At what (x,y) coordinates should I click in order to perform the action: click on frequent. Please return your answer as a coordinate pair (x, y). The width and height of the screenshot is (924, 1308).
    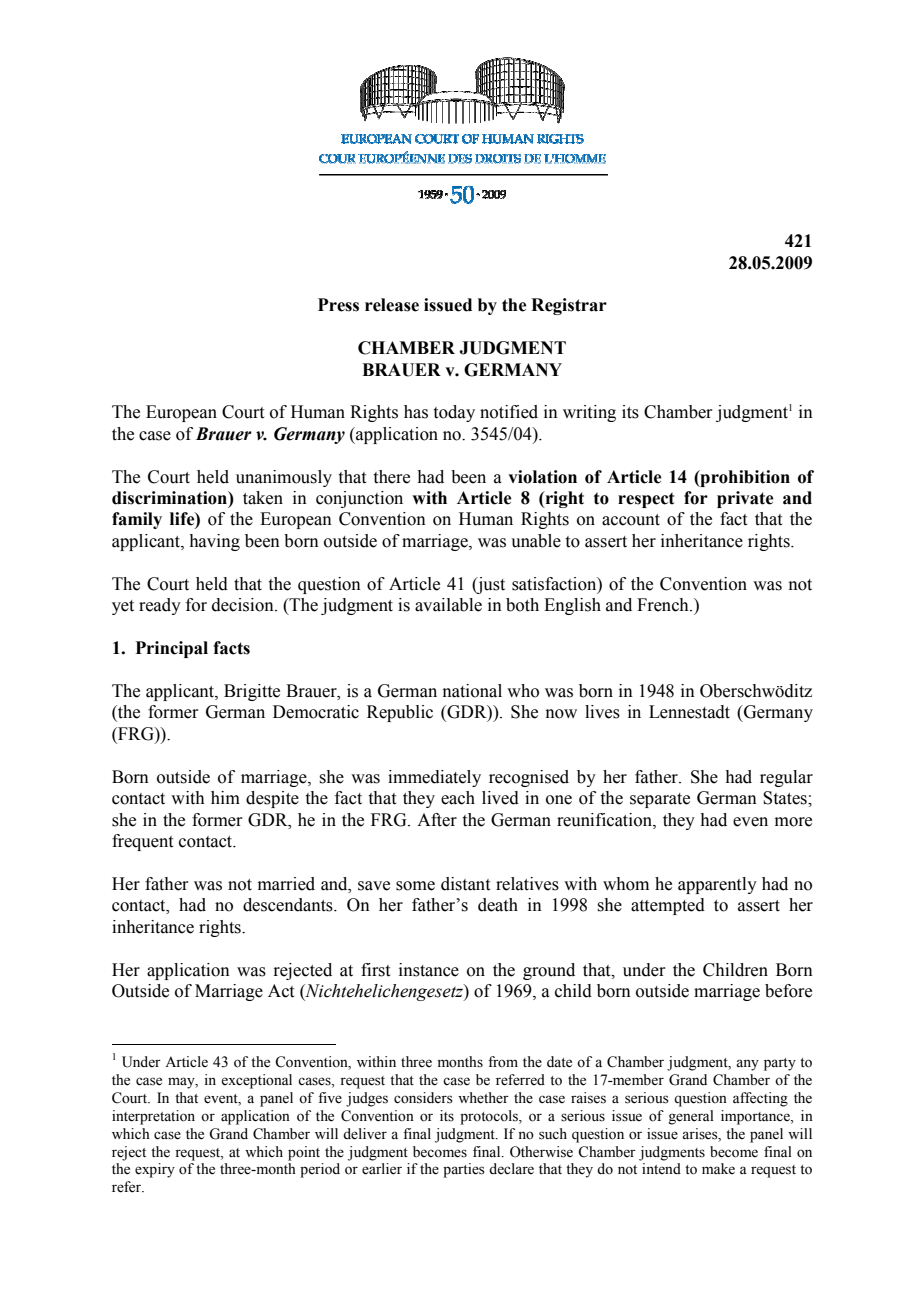
    Looking at the image, I should click on (142, 842).
